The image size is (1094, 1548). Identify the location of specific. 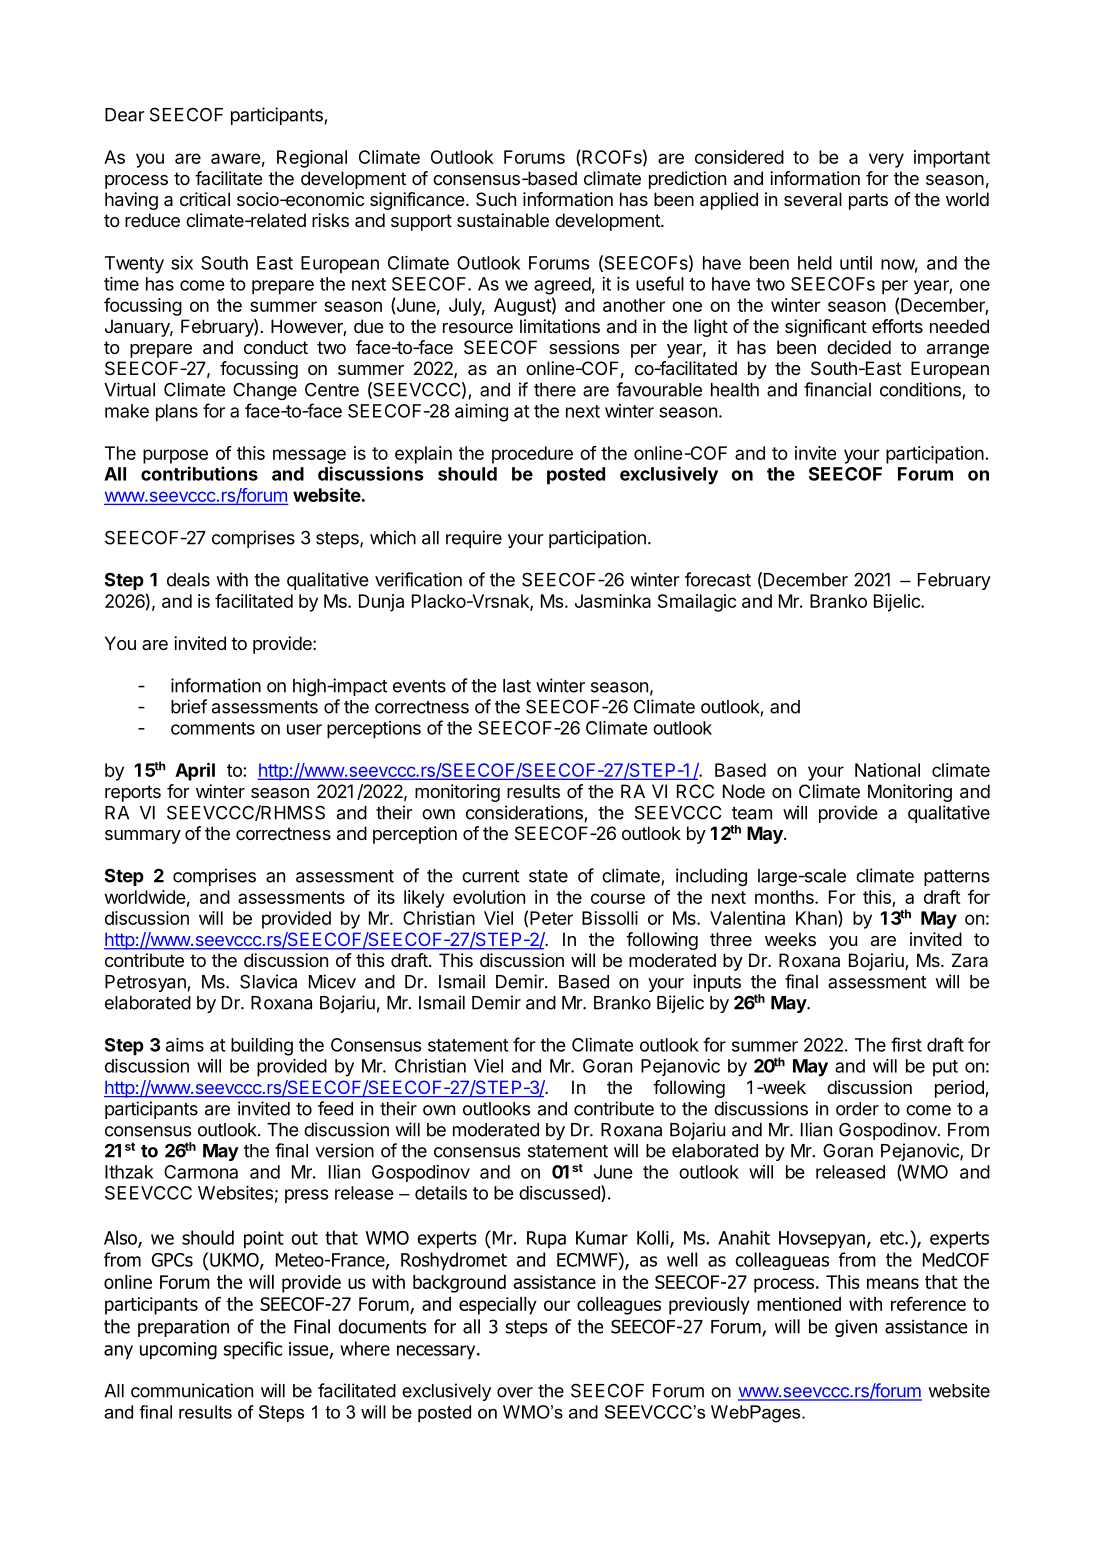
(253, 1350).
